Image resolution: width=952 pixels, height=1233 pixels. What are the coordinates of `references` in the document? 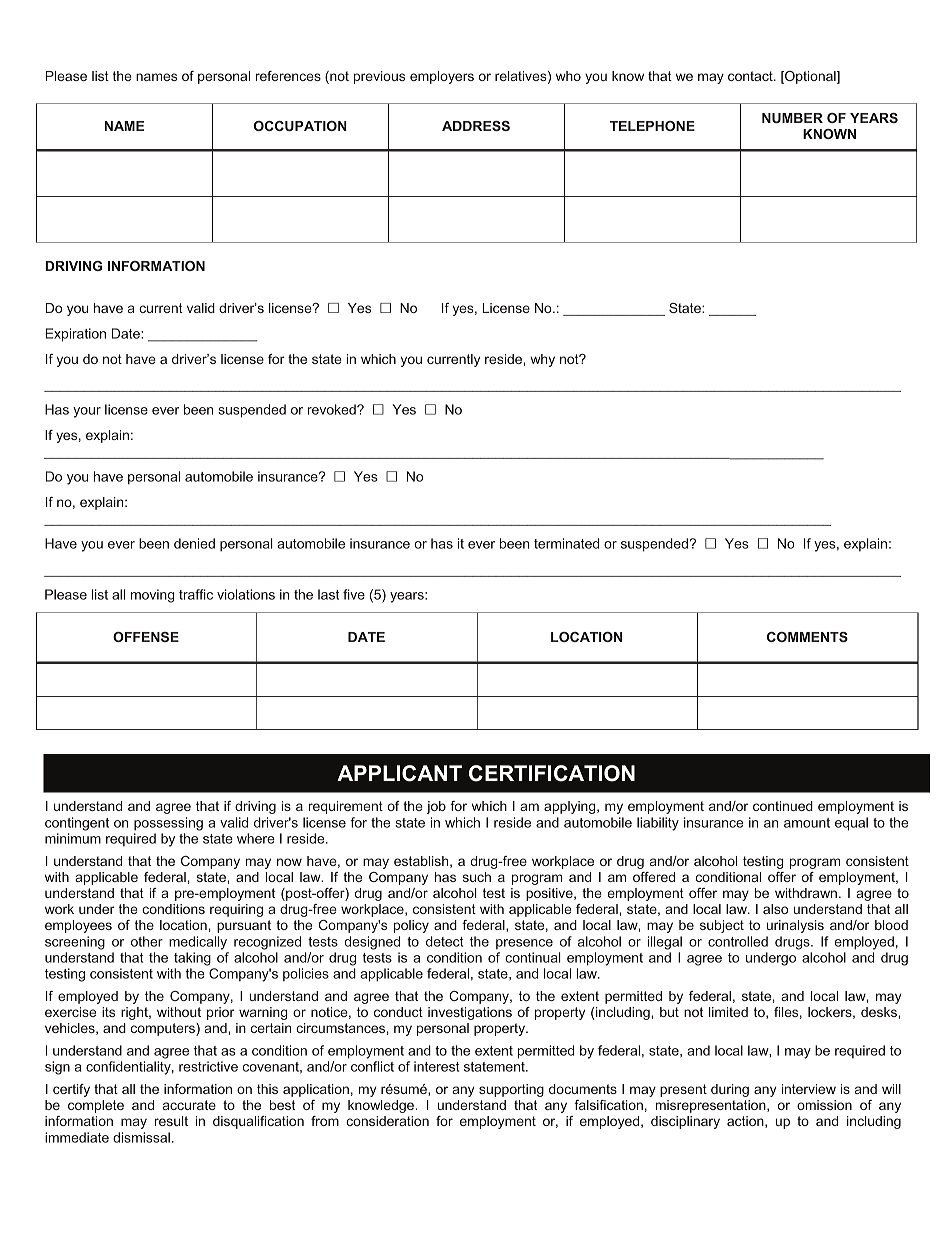 It's located at (288, 76).
